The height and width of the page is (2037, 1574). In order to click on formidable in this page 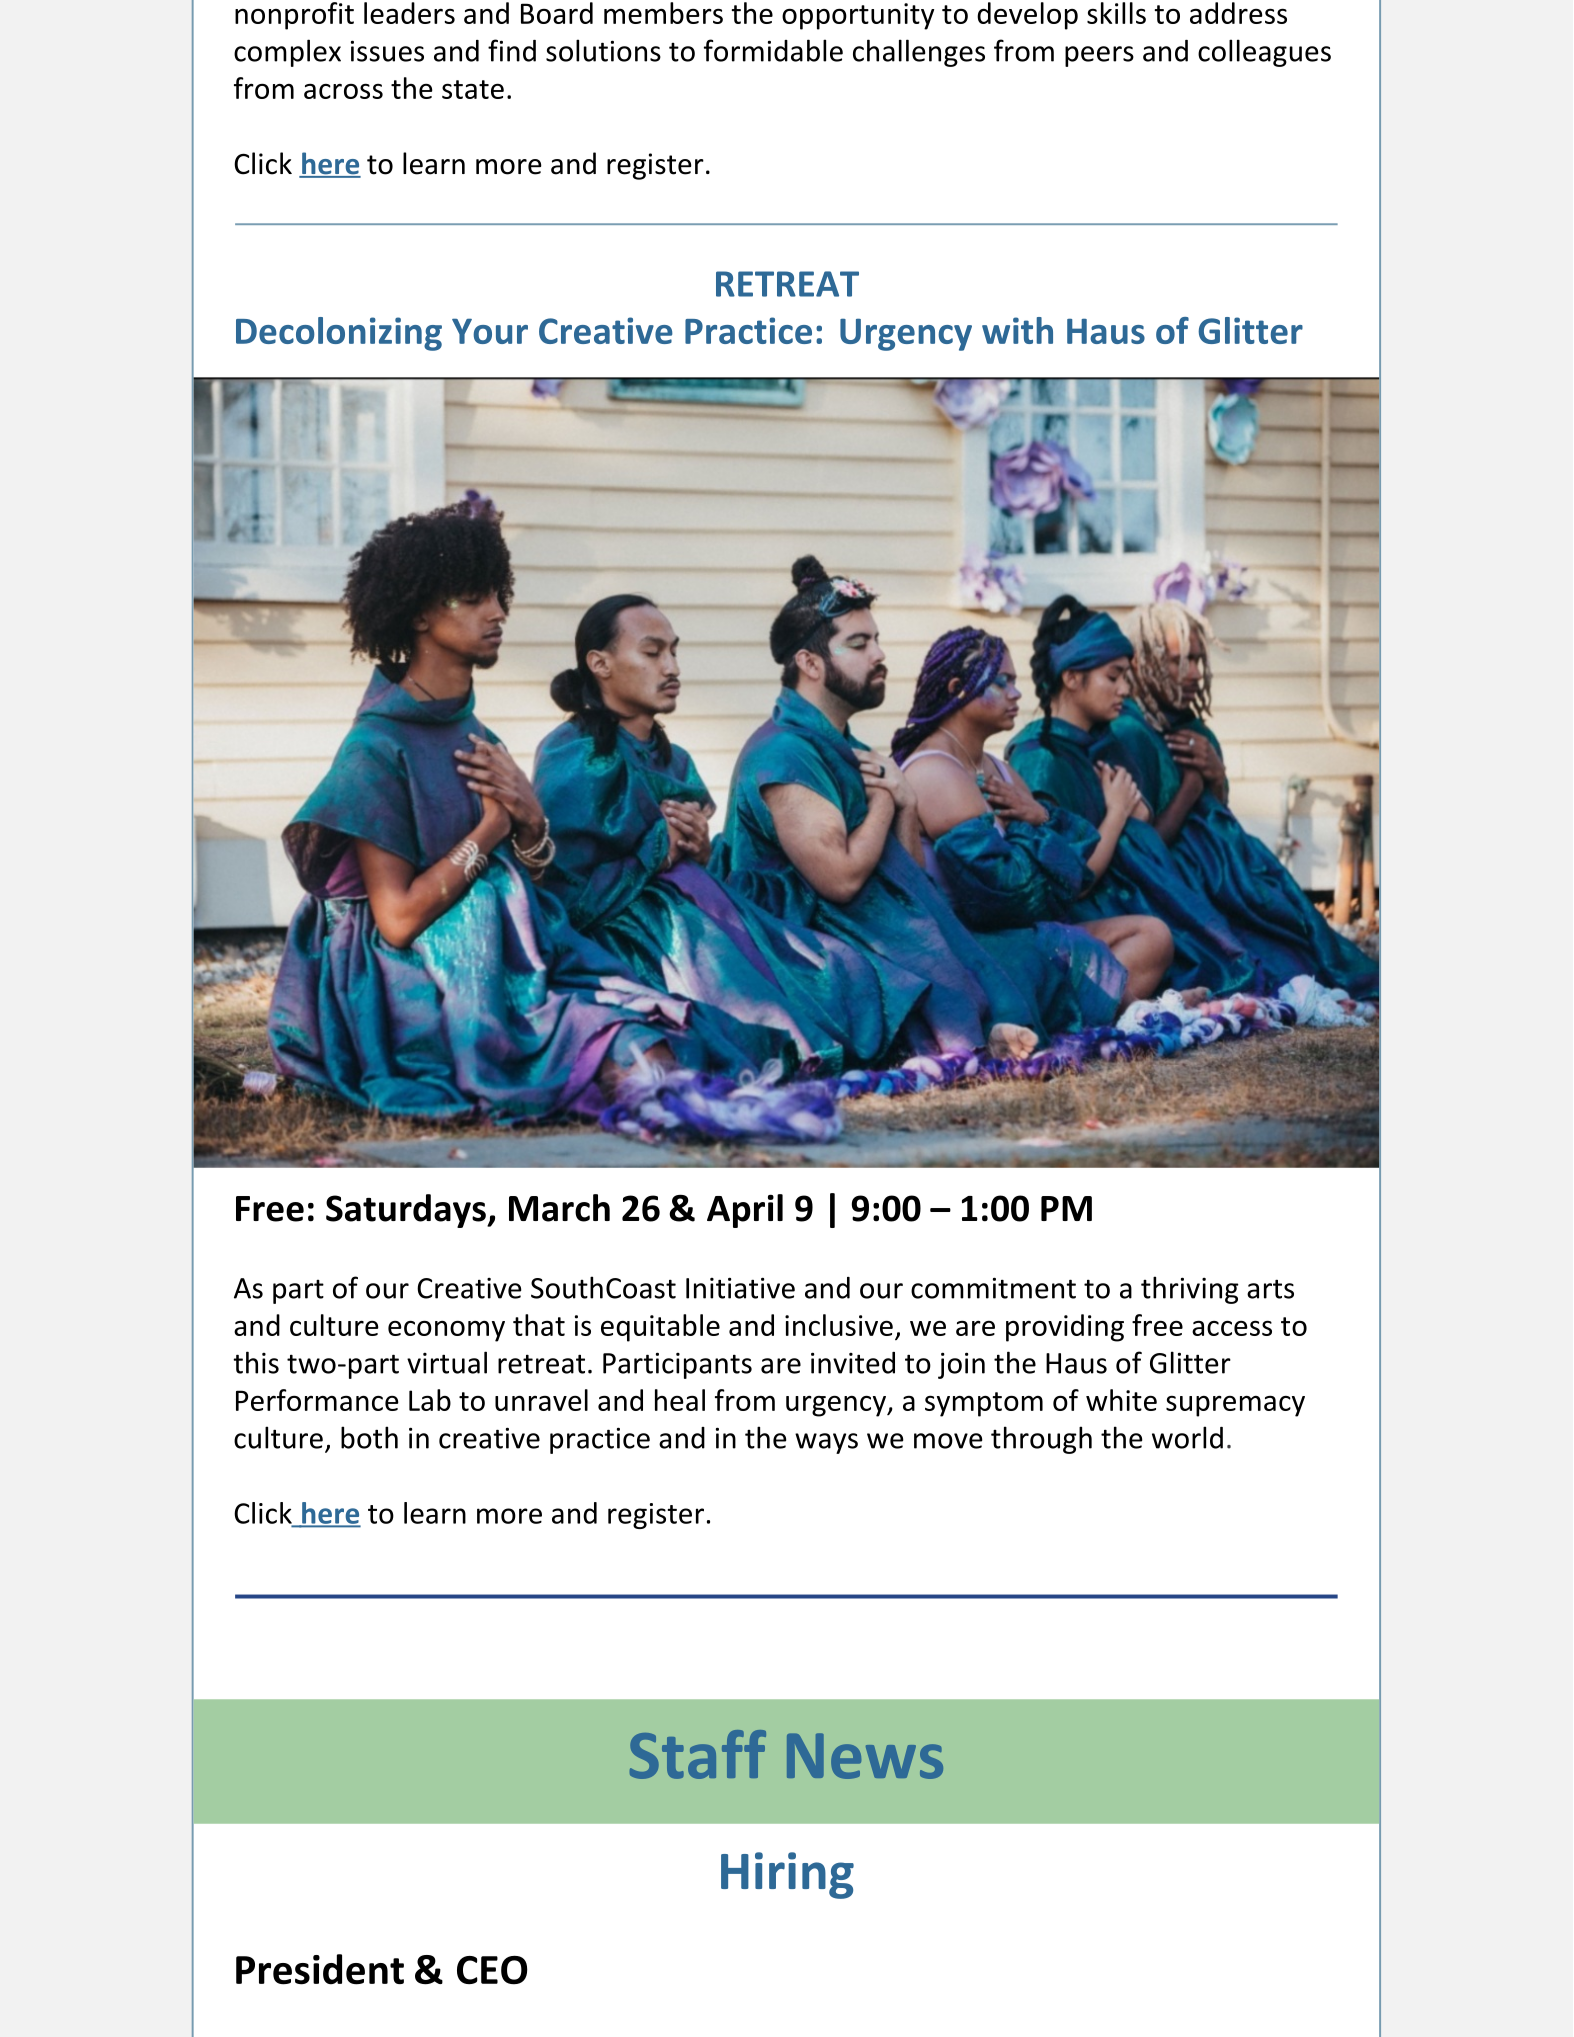, I will do `click(773, 50)`.
